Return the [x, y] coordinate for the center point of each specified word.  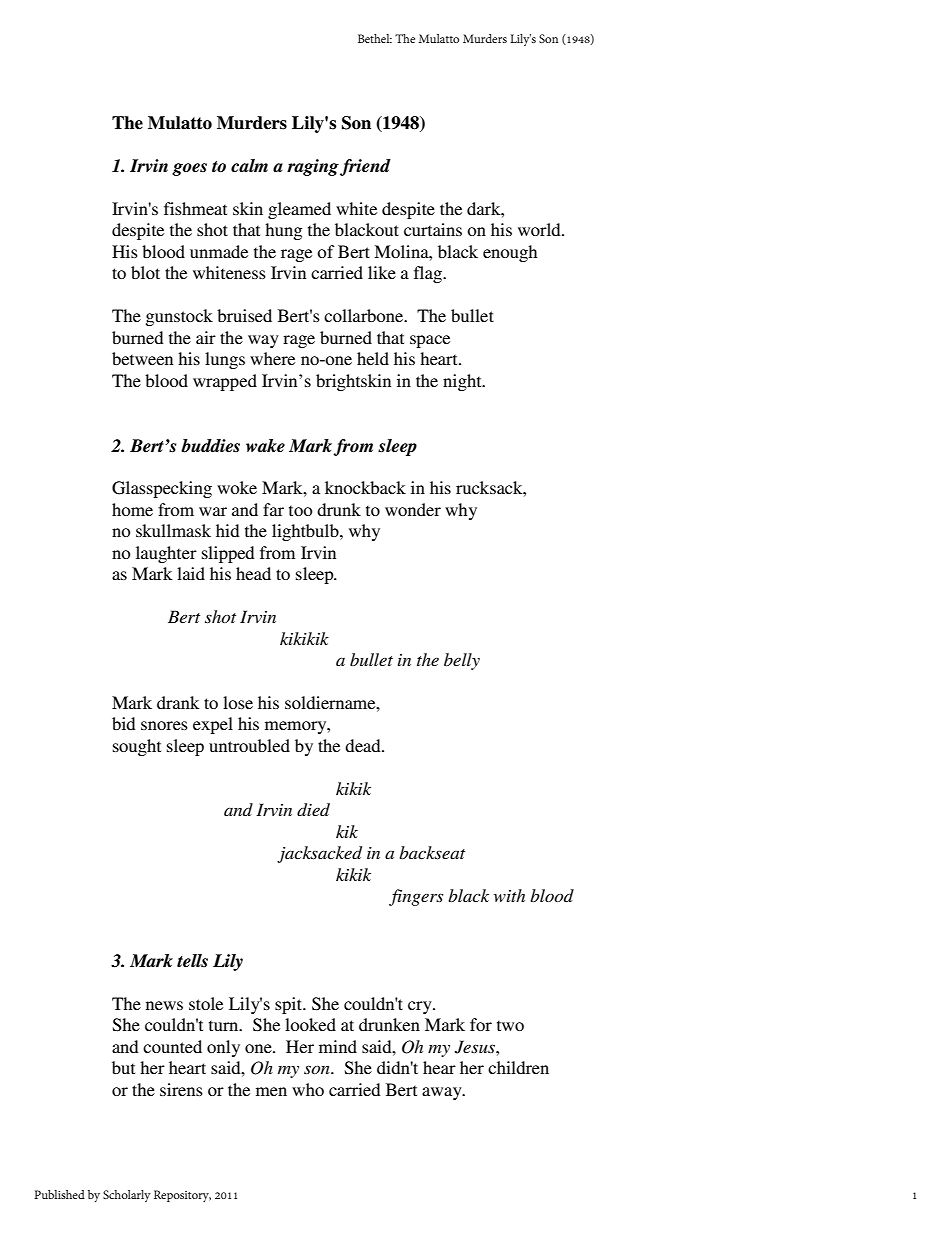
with [509, 895]
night [463, 382]
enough [510, 253]
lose [238, 702]
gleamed [299, 210]
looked [310, 1024]
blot [145, 272]
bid [124, 723]
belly [462, 661]
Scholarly [127, 1196]
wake [265, 445]
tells [192, 960]
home [132, 509]
